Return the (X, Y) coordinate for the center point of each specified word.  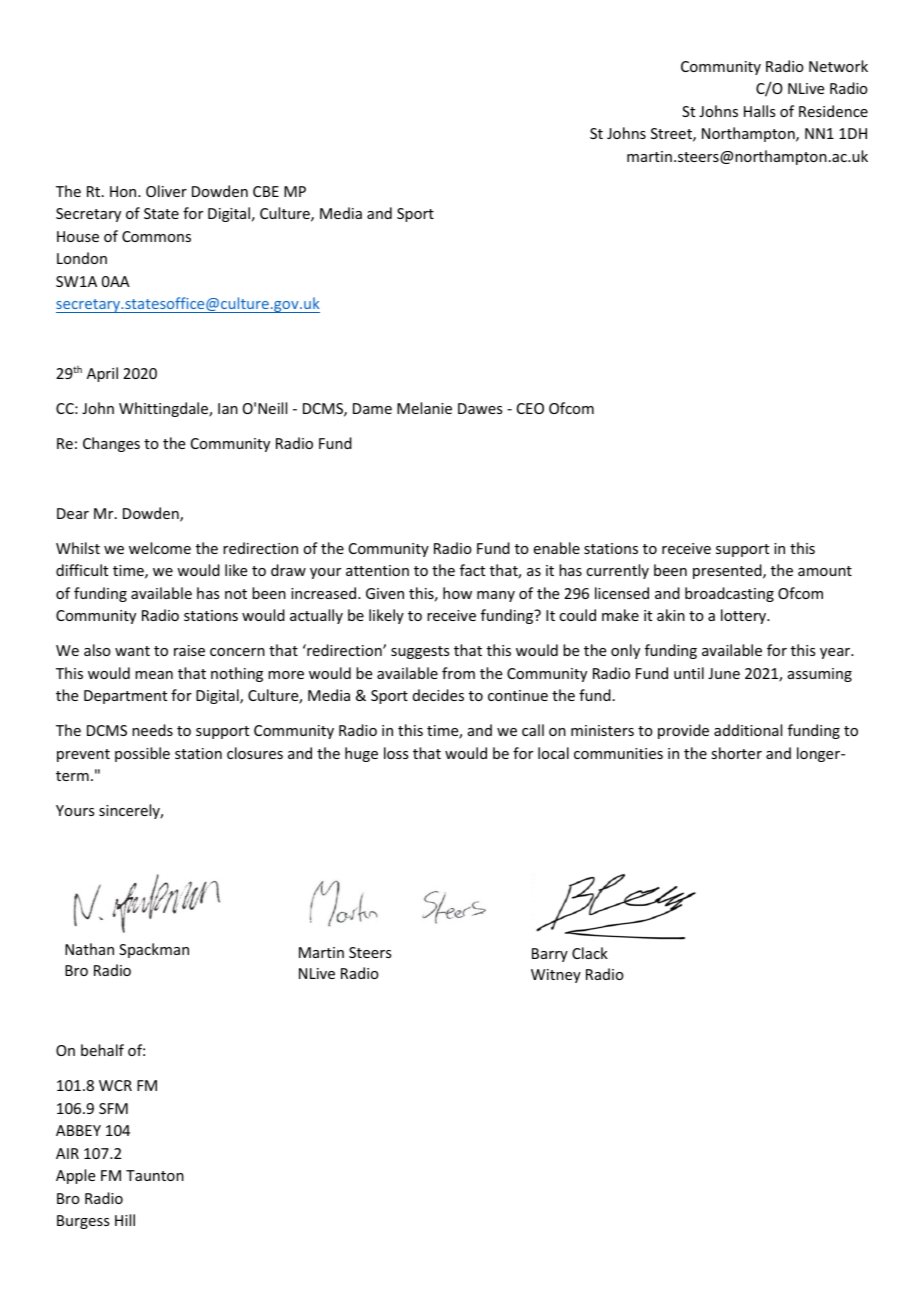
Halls (759, 111)
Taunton (155, 1175)
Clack (590, 953)
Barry (550, 955)
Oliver (166, 191)
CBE (266, 191)
